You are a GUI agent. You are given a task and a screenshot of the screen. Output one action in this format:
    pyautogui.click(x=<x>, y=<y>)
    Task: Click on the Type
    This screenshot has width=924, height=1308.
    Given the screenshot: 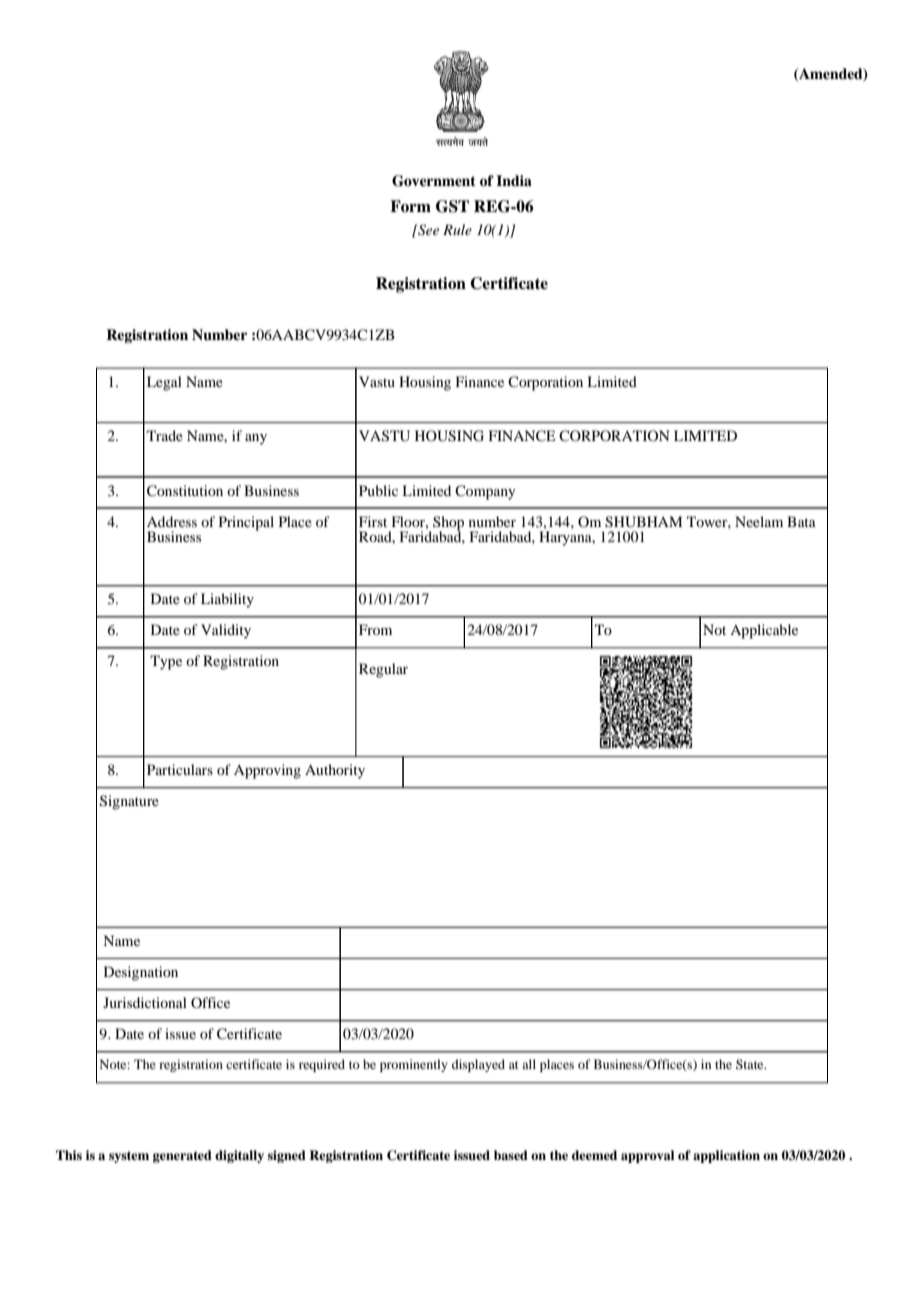 What is the action you would take?
    pyautogui.click(x=166, y=662)
